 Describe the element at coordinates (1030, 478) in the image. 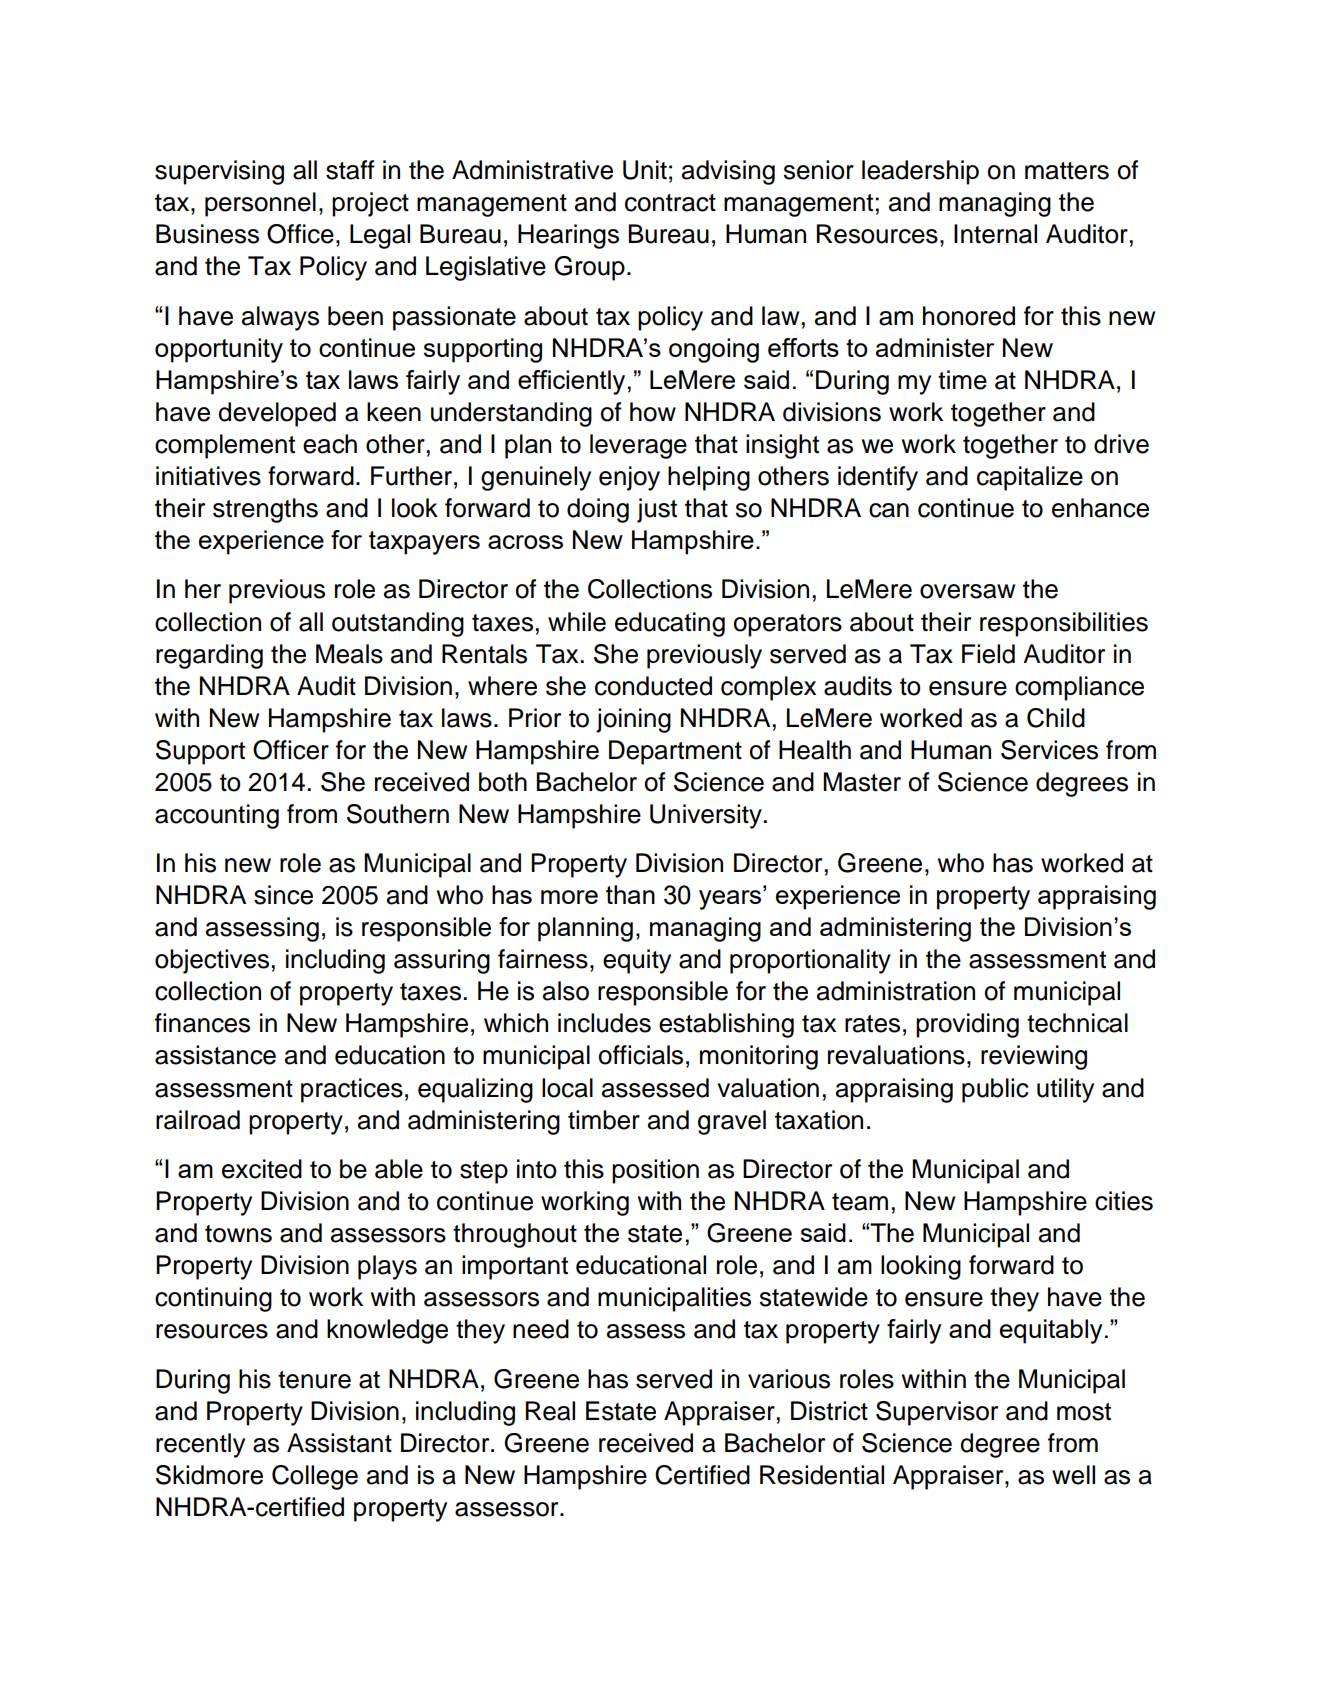

I see `capitalize` at that location.
